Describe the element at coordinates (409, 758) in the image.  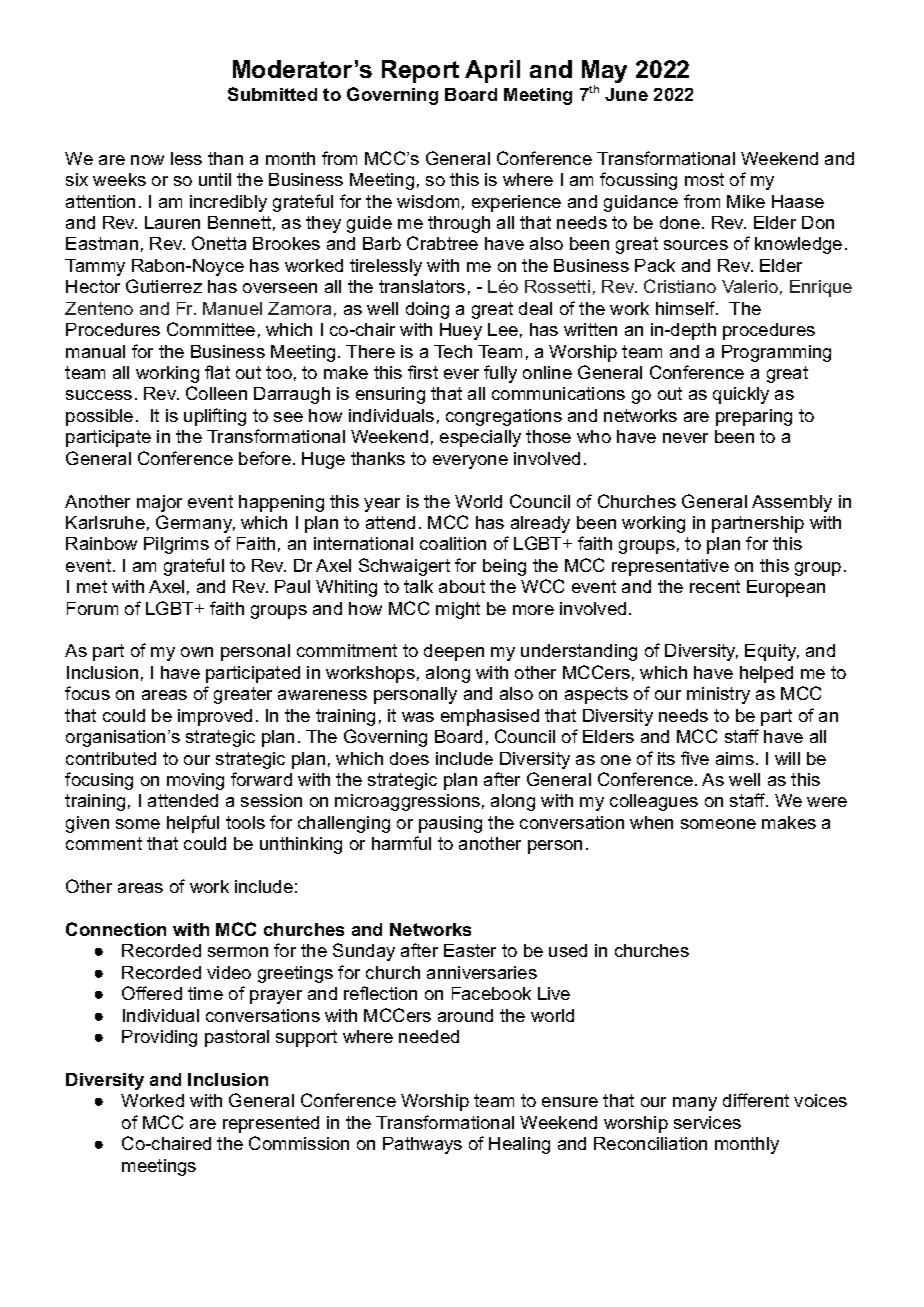
I see `does` at that location.
